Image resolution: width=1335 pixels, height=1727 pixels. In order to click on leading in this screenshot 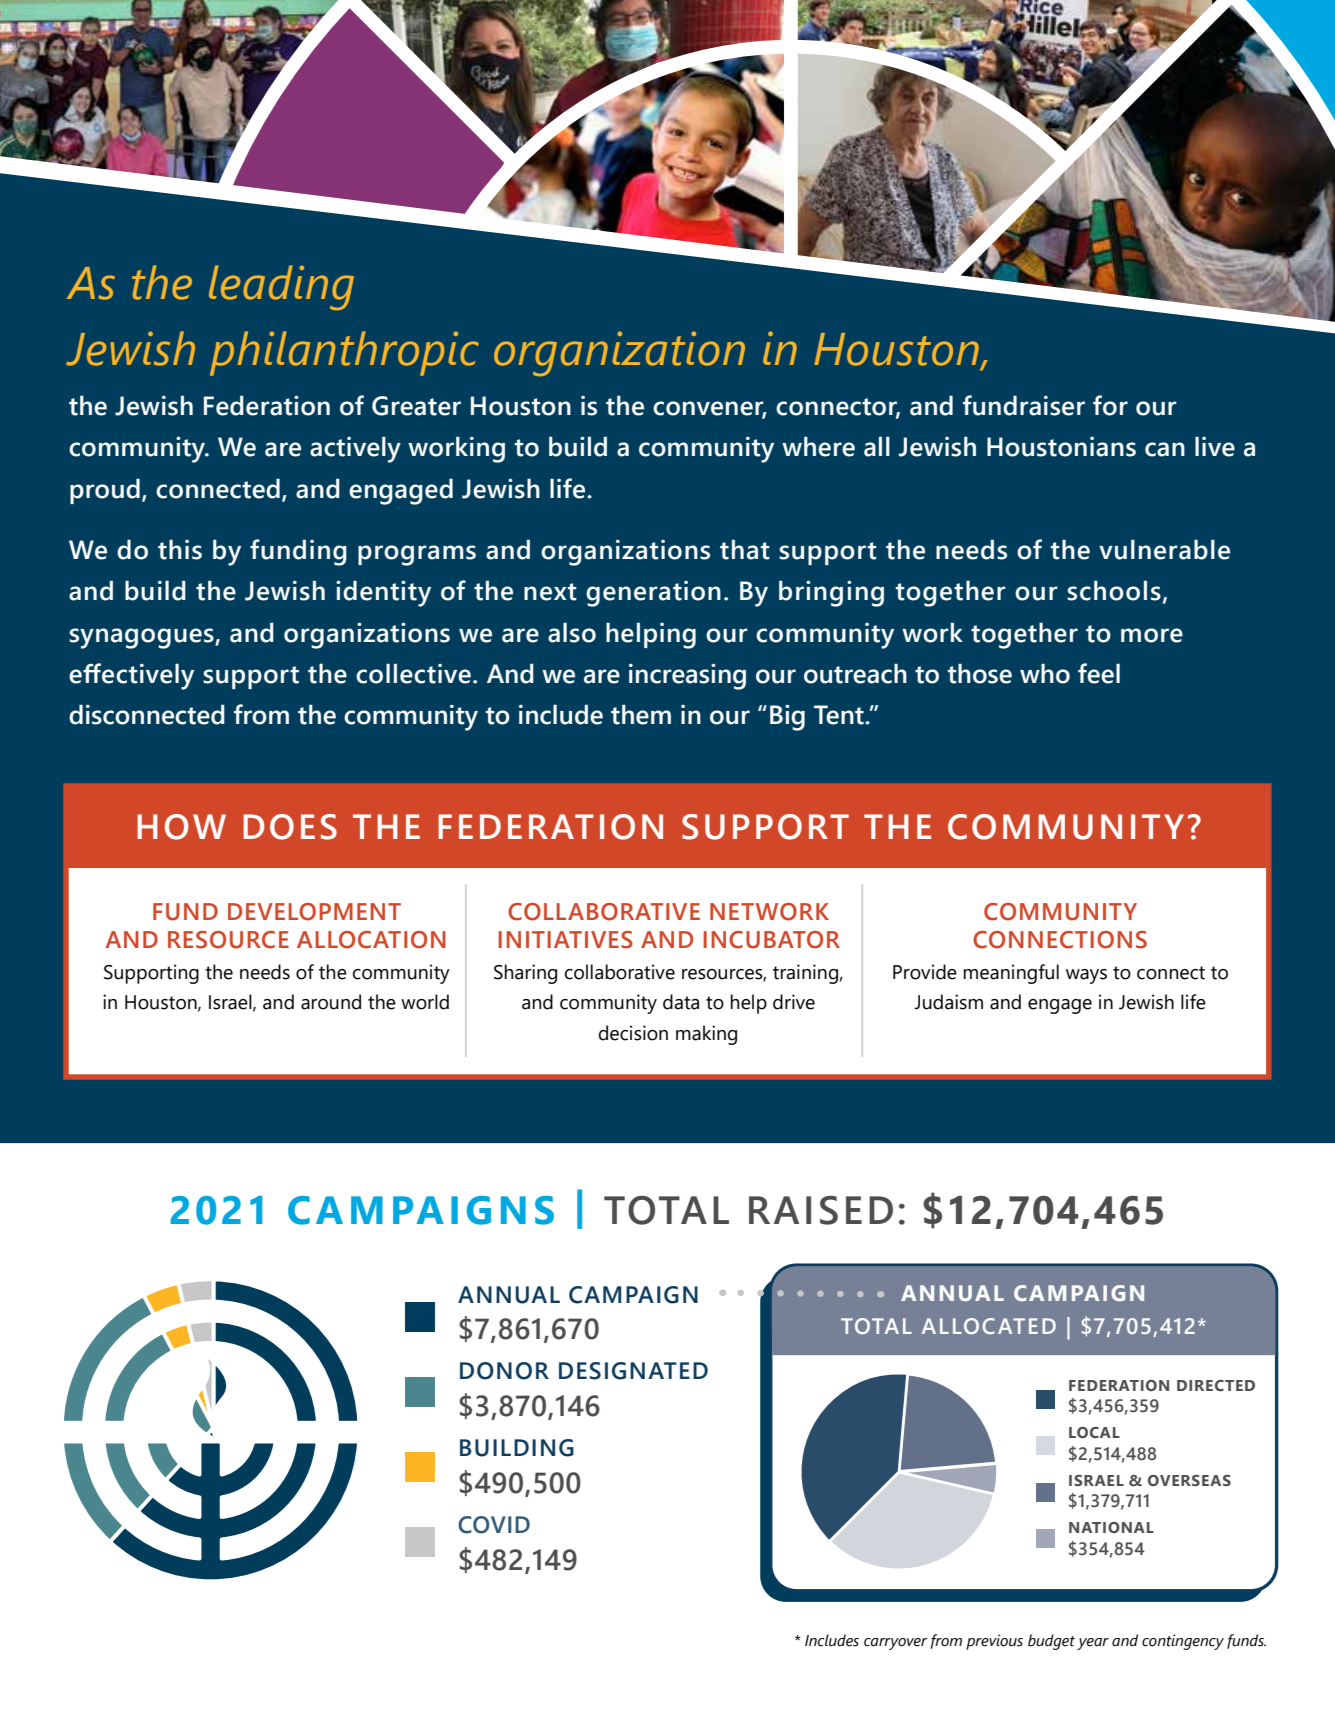, I will do `click(281, 288)`.
